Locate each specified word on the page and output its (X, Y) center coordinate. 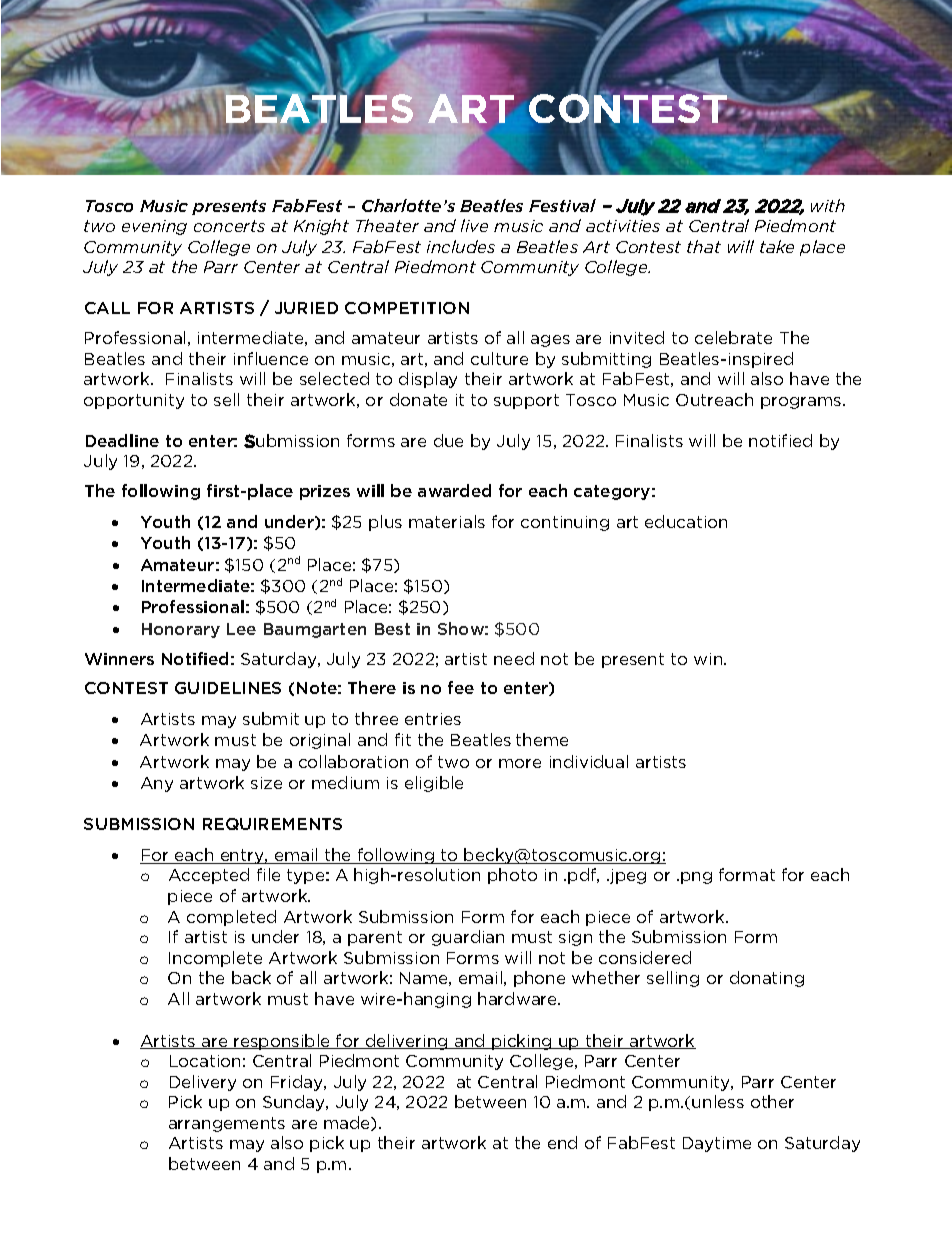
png (696, 878)
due (448, 440)
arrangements (227, 1124)
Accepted (209, 876)
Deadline (122, 440)
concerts (229, 226)
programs (802, 403)
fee (461, 687)
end (562, 1142)
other (772, 1101)
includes (461, 246)
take (777, 246)
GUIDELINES (228, 688)
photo (512, 876)
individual (589, 761)
